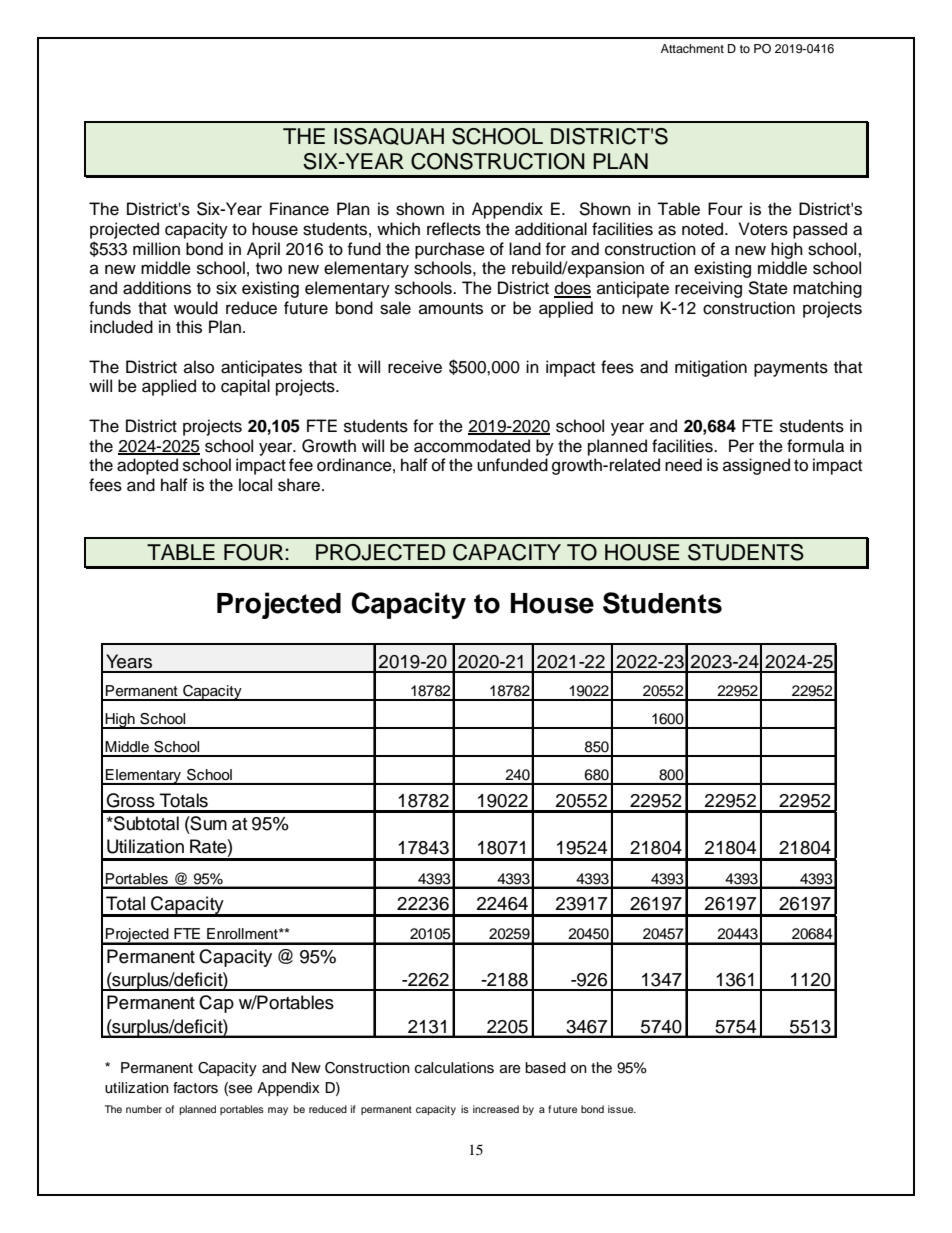 This screenshot has width=952, height=1233. I want to click on amounts, so click(451, 309).
